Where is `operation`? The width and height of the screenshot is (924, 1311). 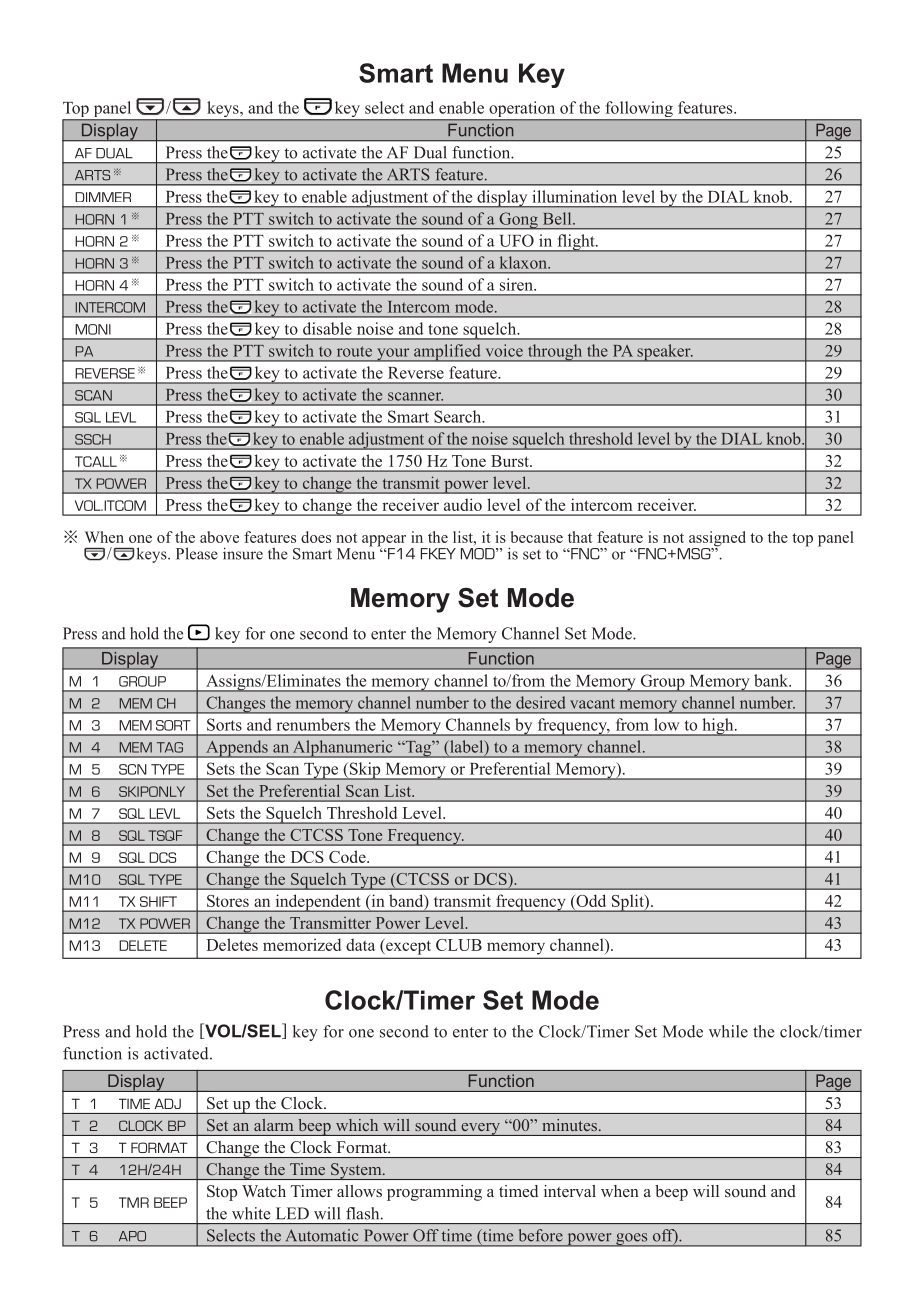 operation is located at coordinates (522, 110).
